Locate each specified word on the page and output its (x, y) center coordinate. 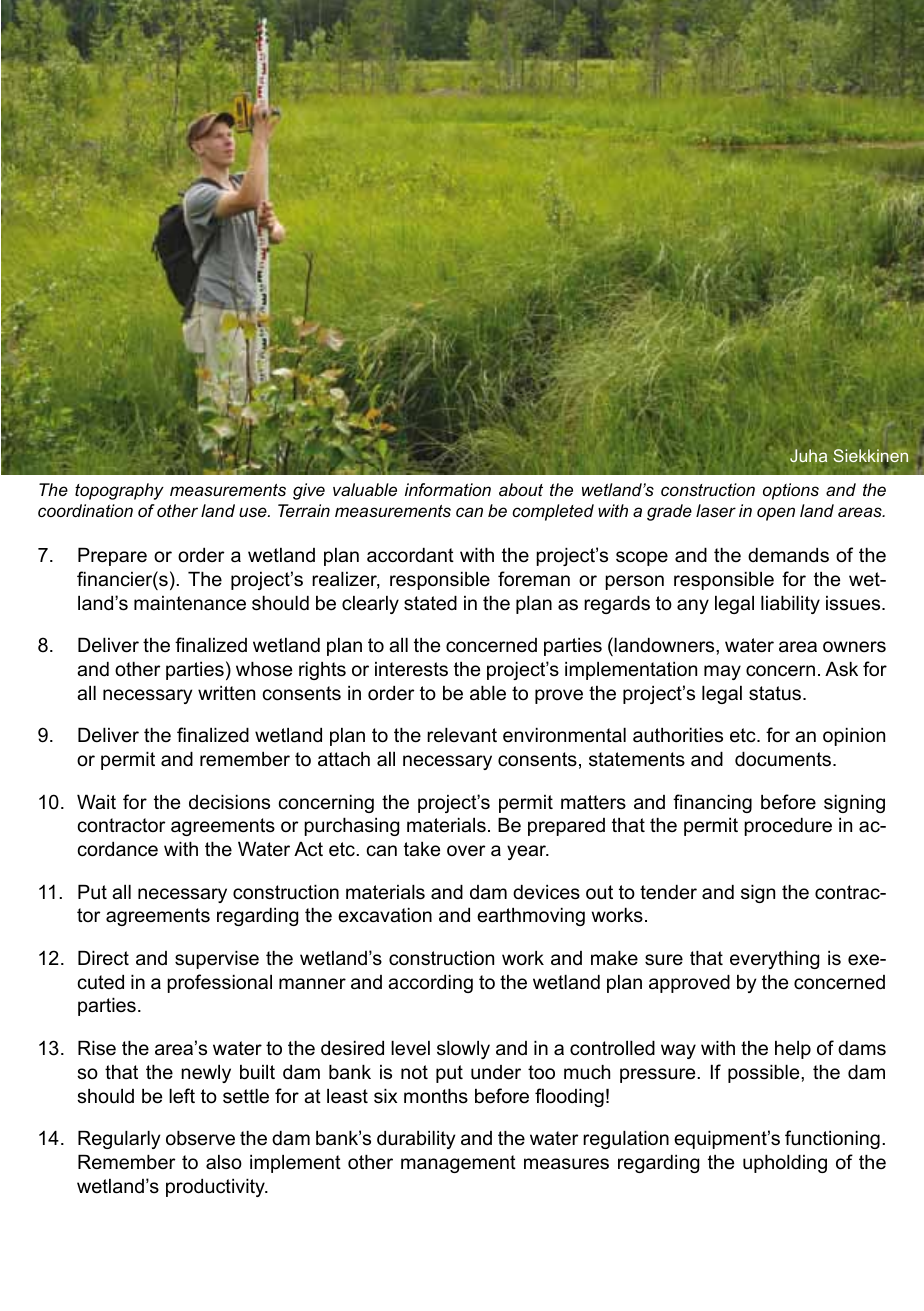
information (448, 489)
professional (219, 983)
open (776, 514)
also (224, 1162)
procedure (788, 827)
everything (774, 960)
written (226, 693)
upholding (785, 1164)
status (775, 693)
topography (119, 491)
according (430, 984)
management (458, 1164)
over (466, 851)
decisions (229, 802)
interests (411, 669)
